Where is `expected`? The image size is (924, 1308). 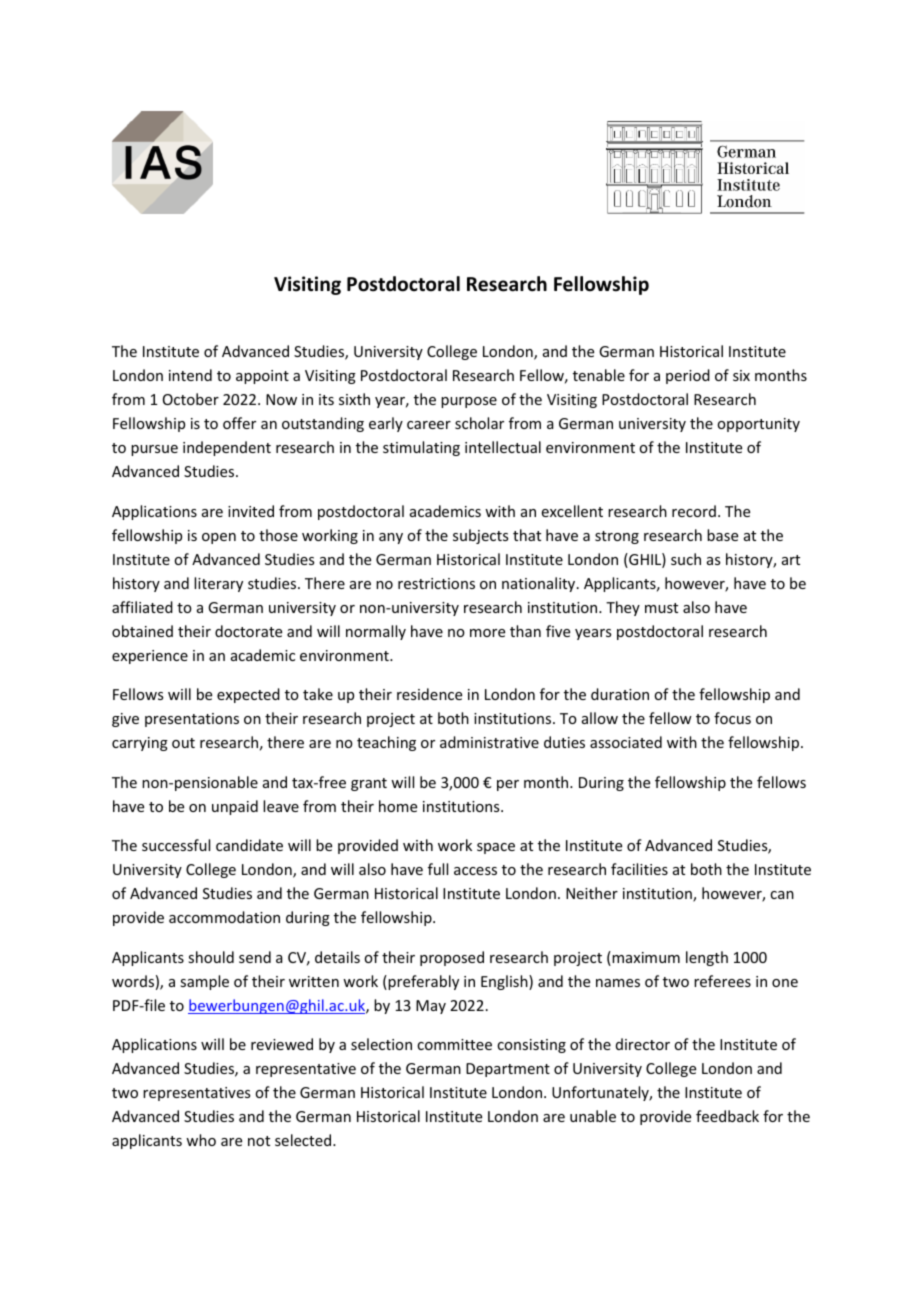
expected is located at coordinates (248, 695).
